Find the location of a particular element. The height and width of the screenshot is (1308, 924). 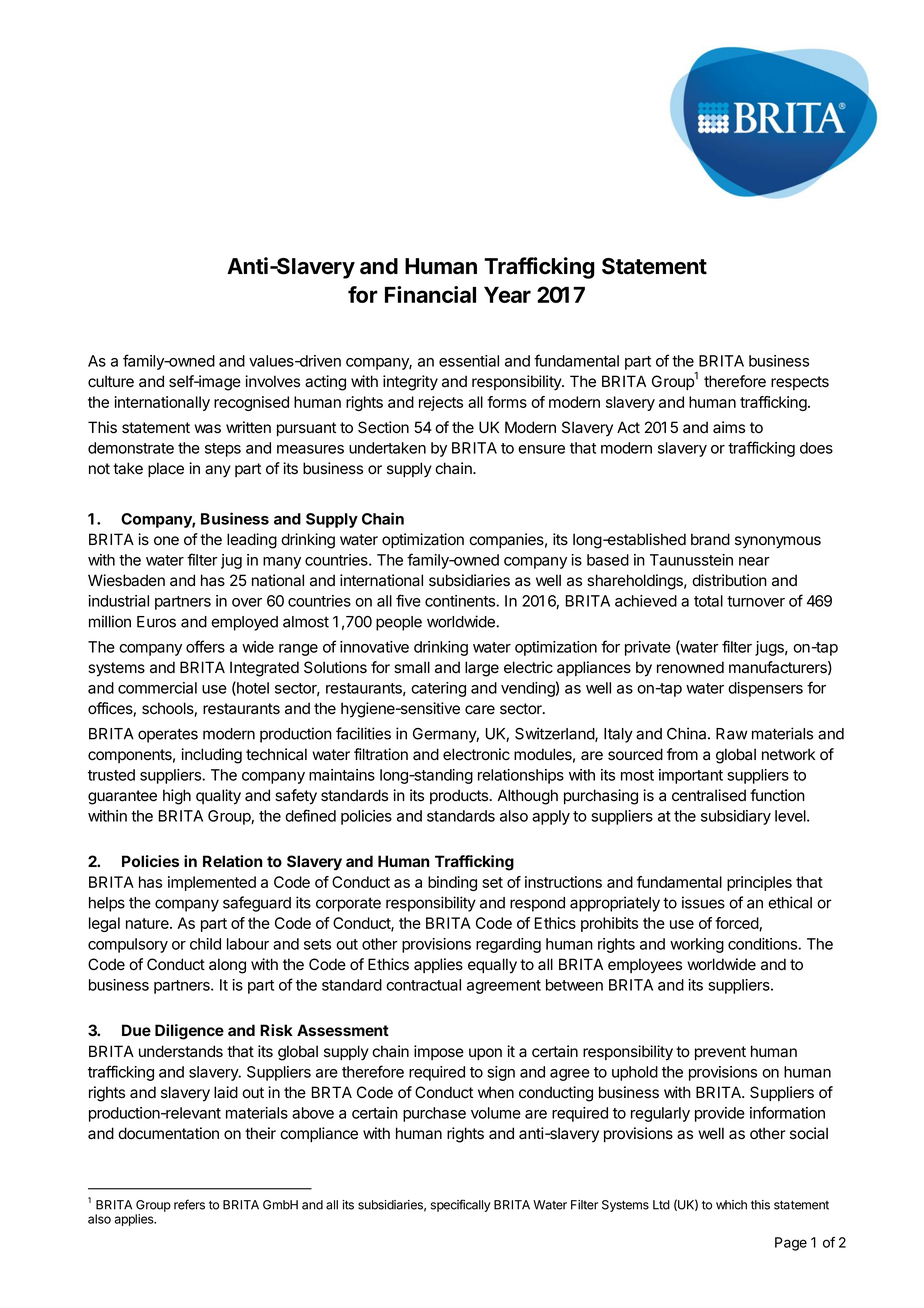

refers is located at coordinates (189, 1204).
